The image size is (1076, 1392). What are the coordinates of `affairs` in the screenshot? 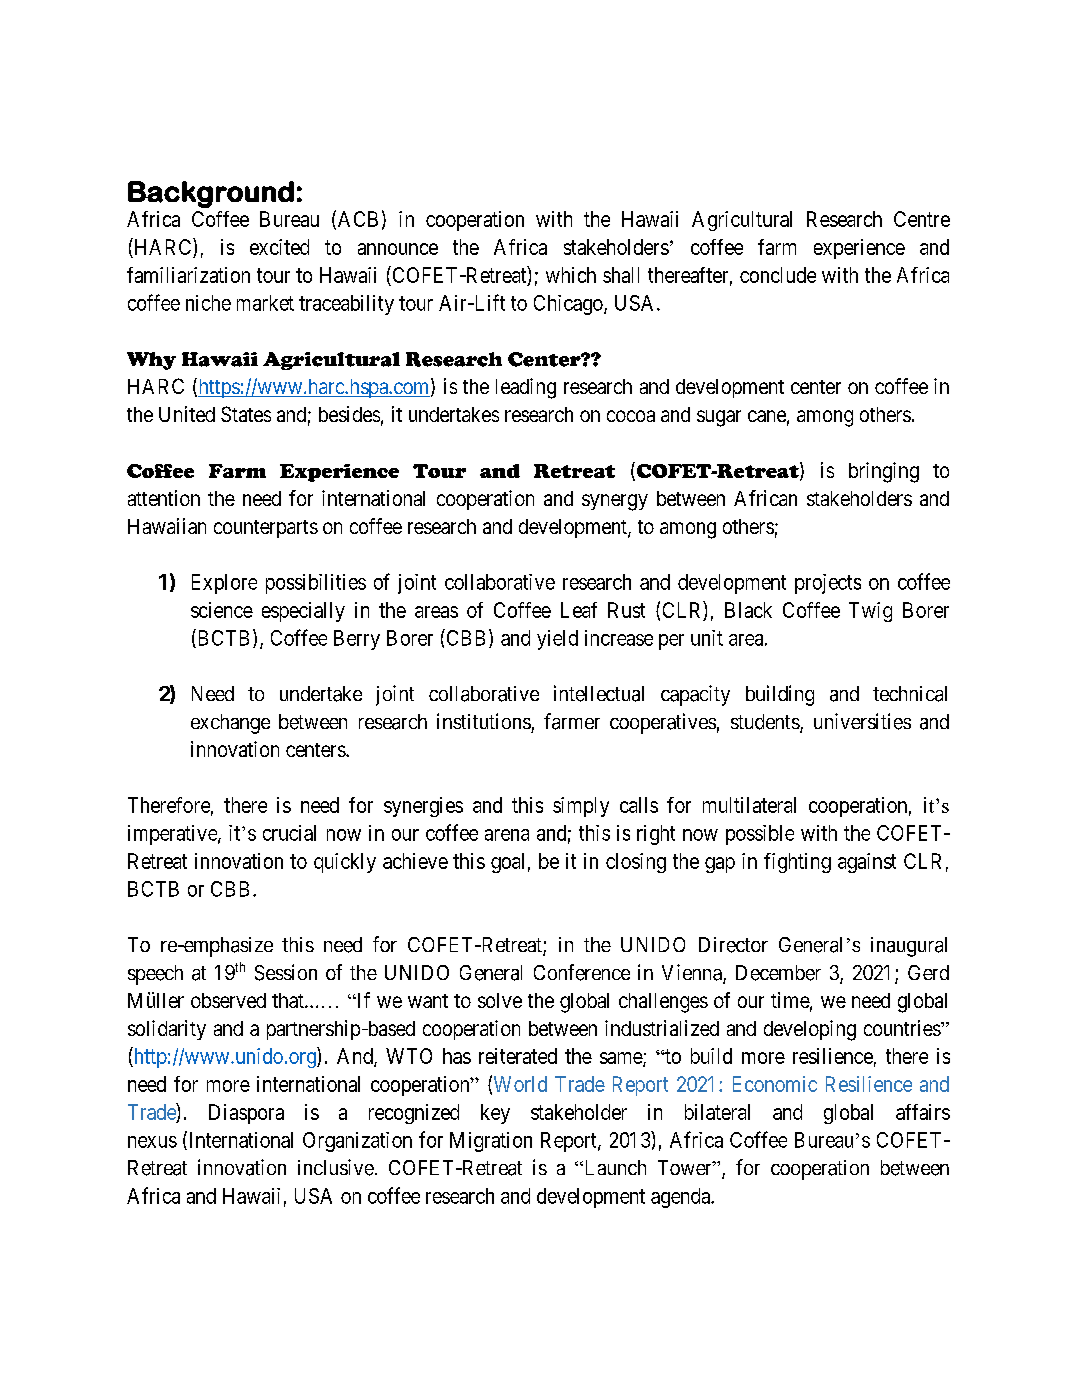 It's located at (923, 1112).
